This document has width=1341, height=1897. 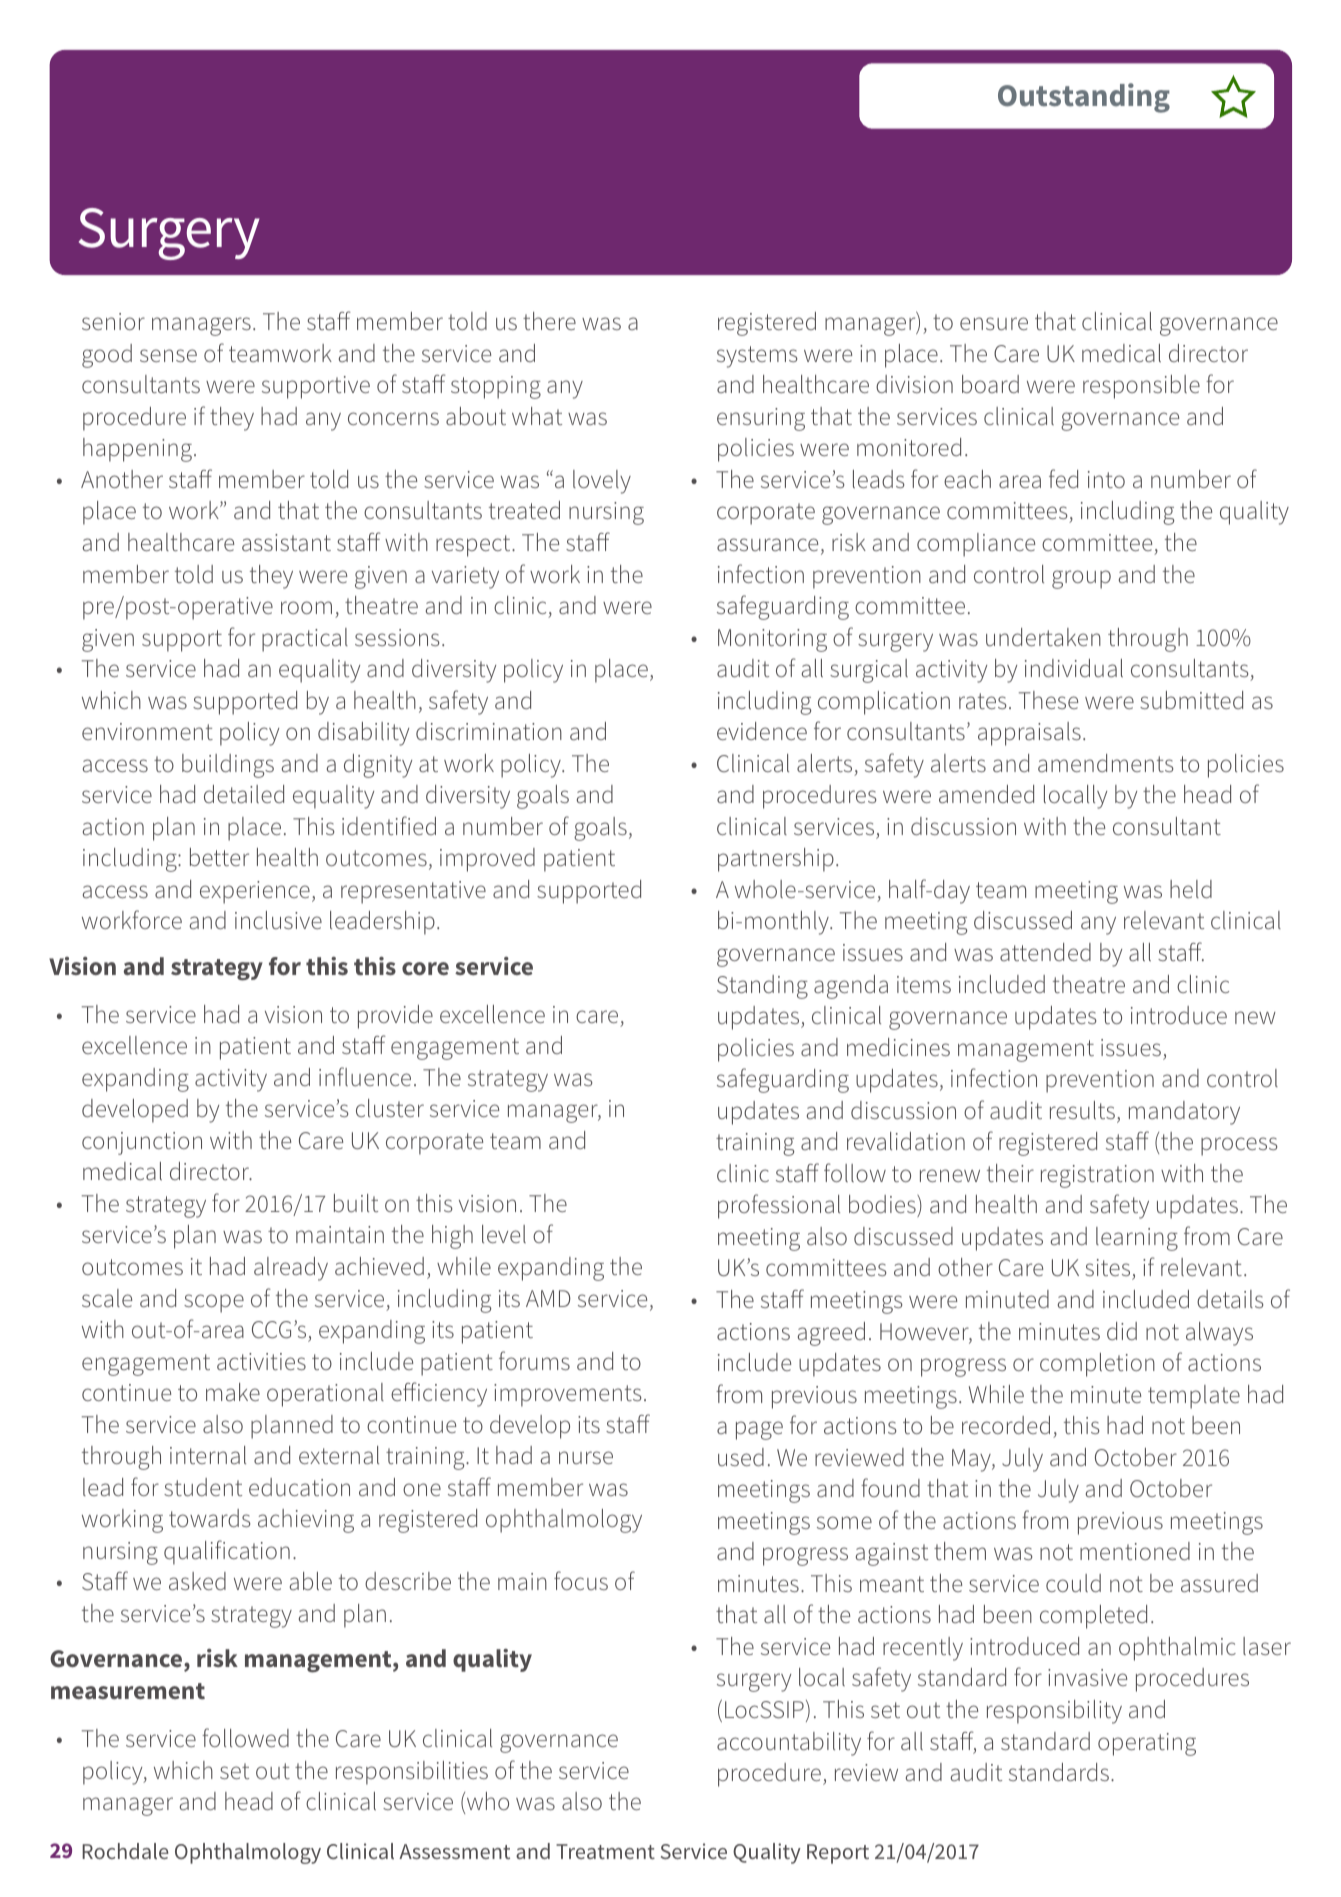 What do you see at coordinates (605, 1851) in the document?
I see `Treatment` at bounding box center [605, 1851].
